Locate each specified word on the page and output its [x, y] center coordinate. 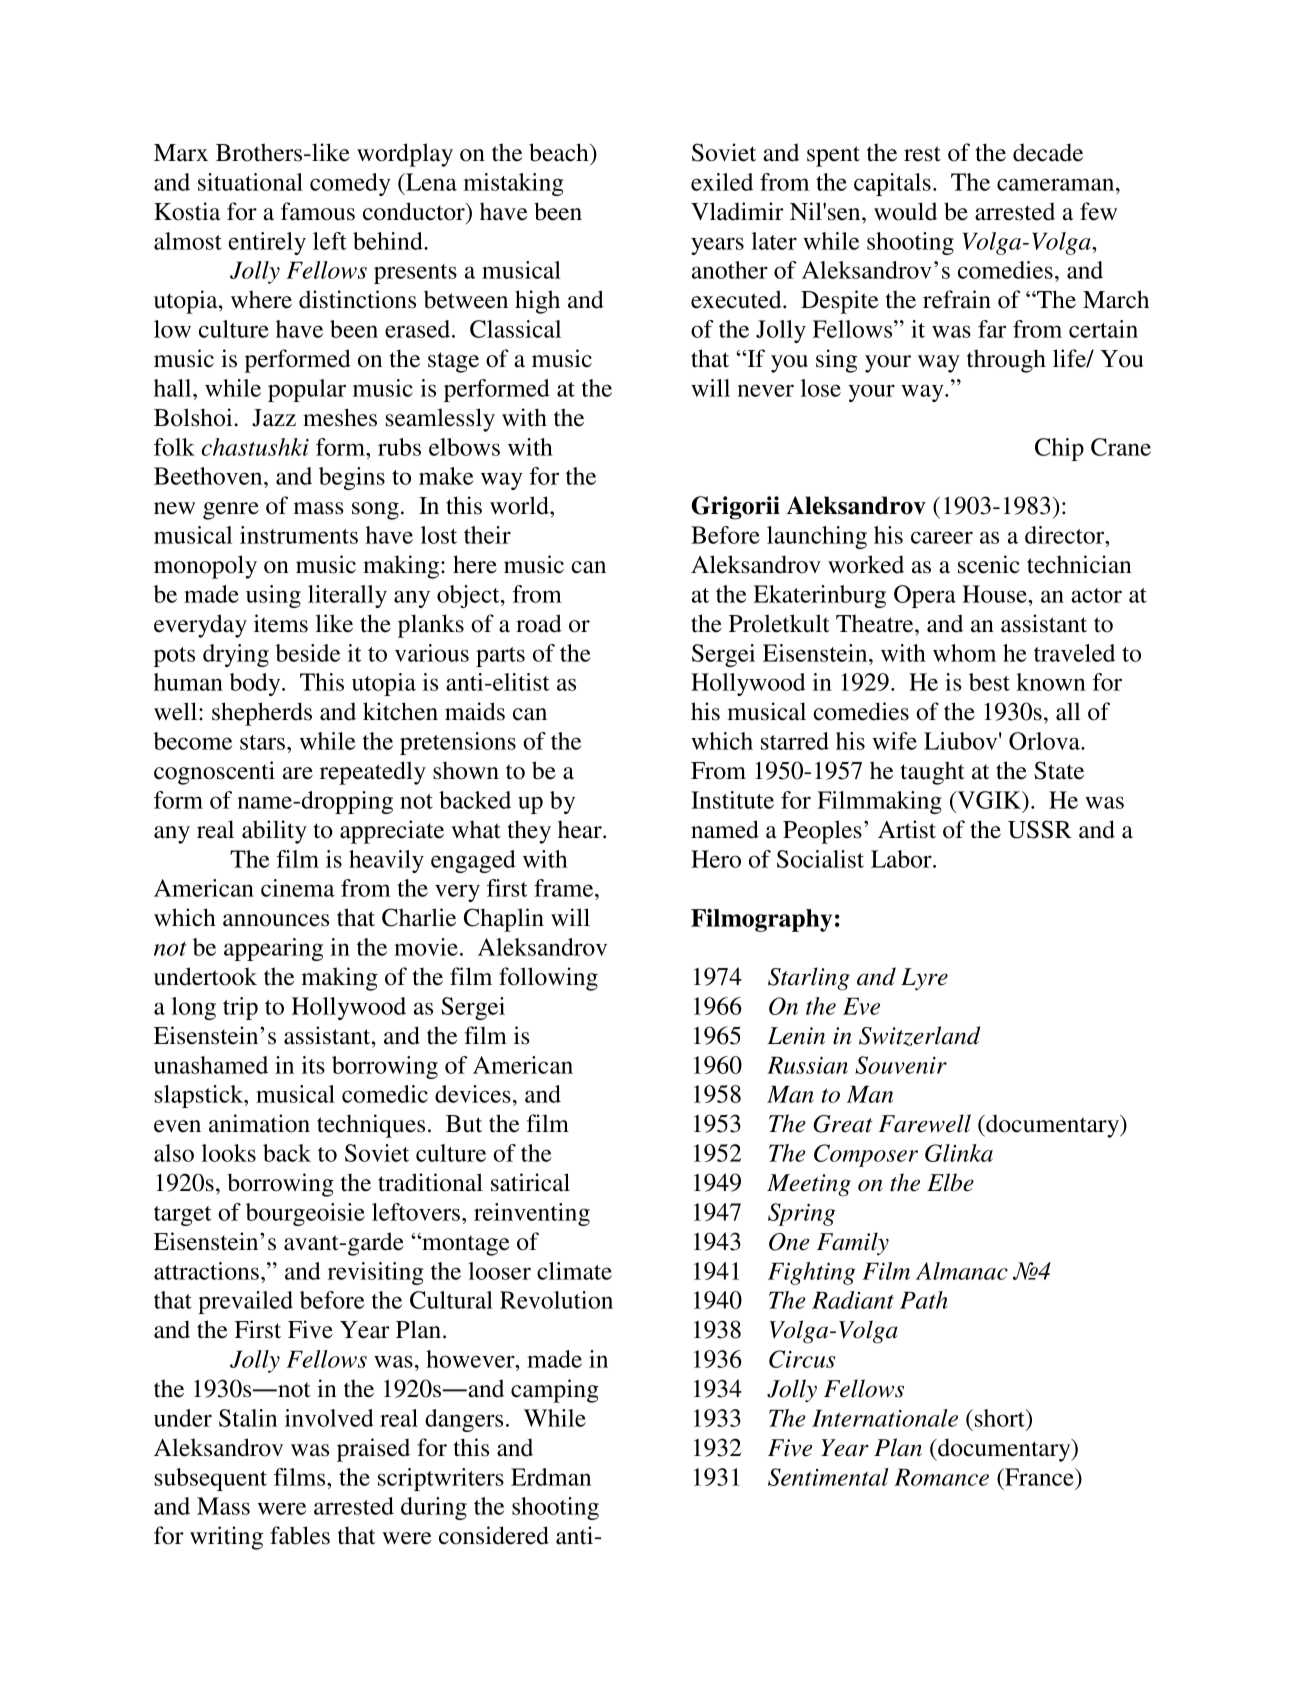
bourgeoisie [305, 1214]
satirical [530, 1182]
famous [318, 211]
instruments [299, 535]
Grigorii [736, 508]
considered [494, 1535]
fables [300, 1535]
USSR [1040, 829]
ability [274, 832]
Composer [866, 1155]
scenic [989, 564]
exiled [722, 182]
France [1039, 1477]
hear [581, 829]
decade [1048, 152]
